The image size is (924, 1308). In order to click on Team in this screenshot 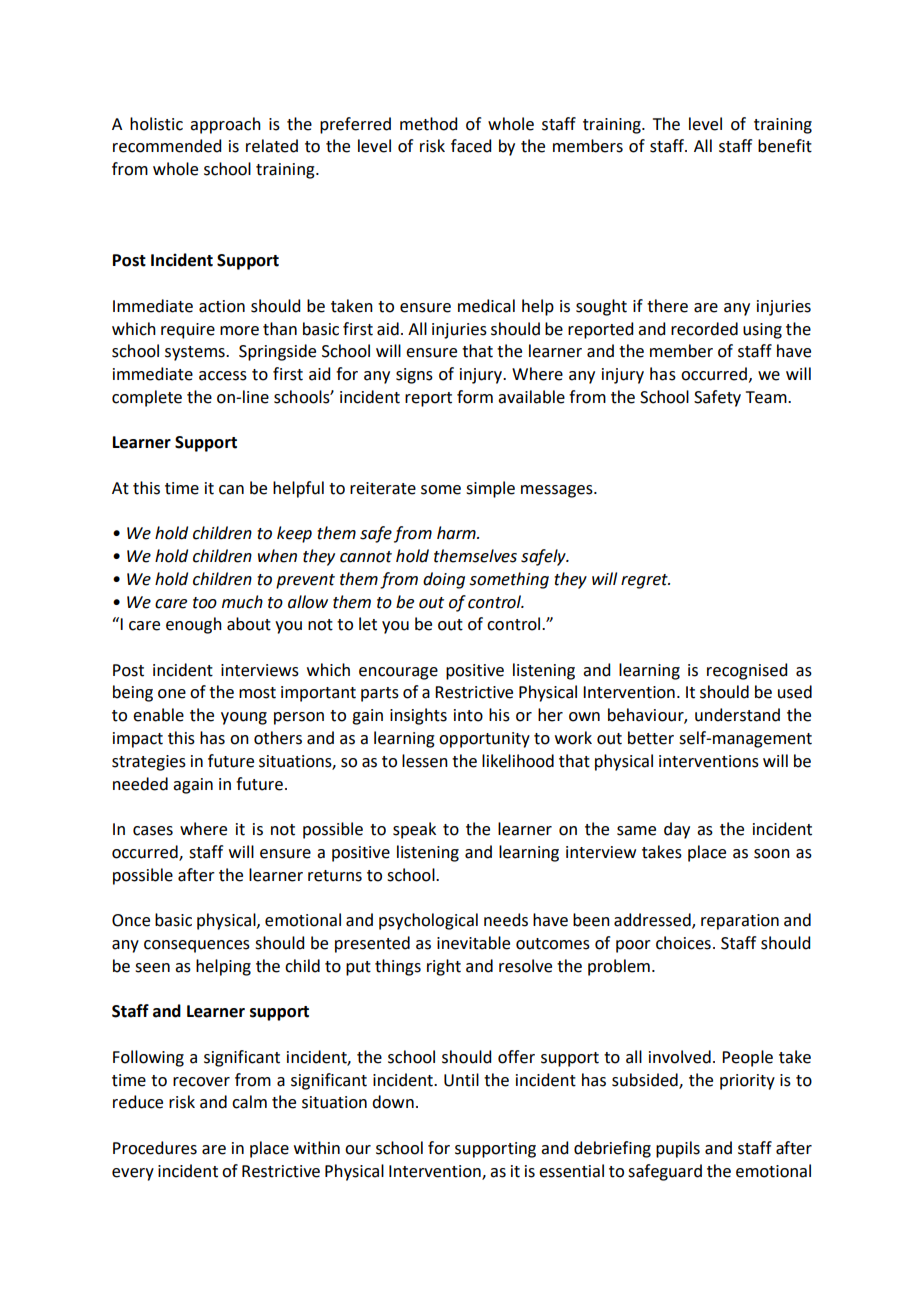, I will do `click(767, 397)`.
